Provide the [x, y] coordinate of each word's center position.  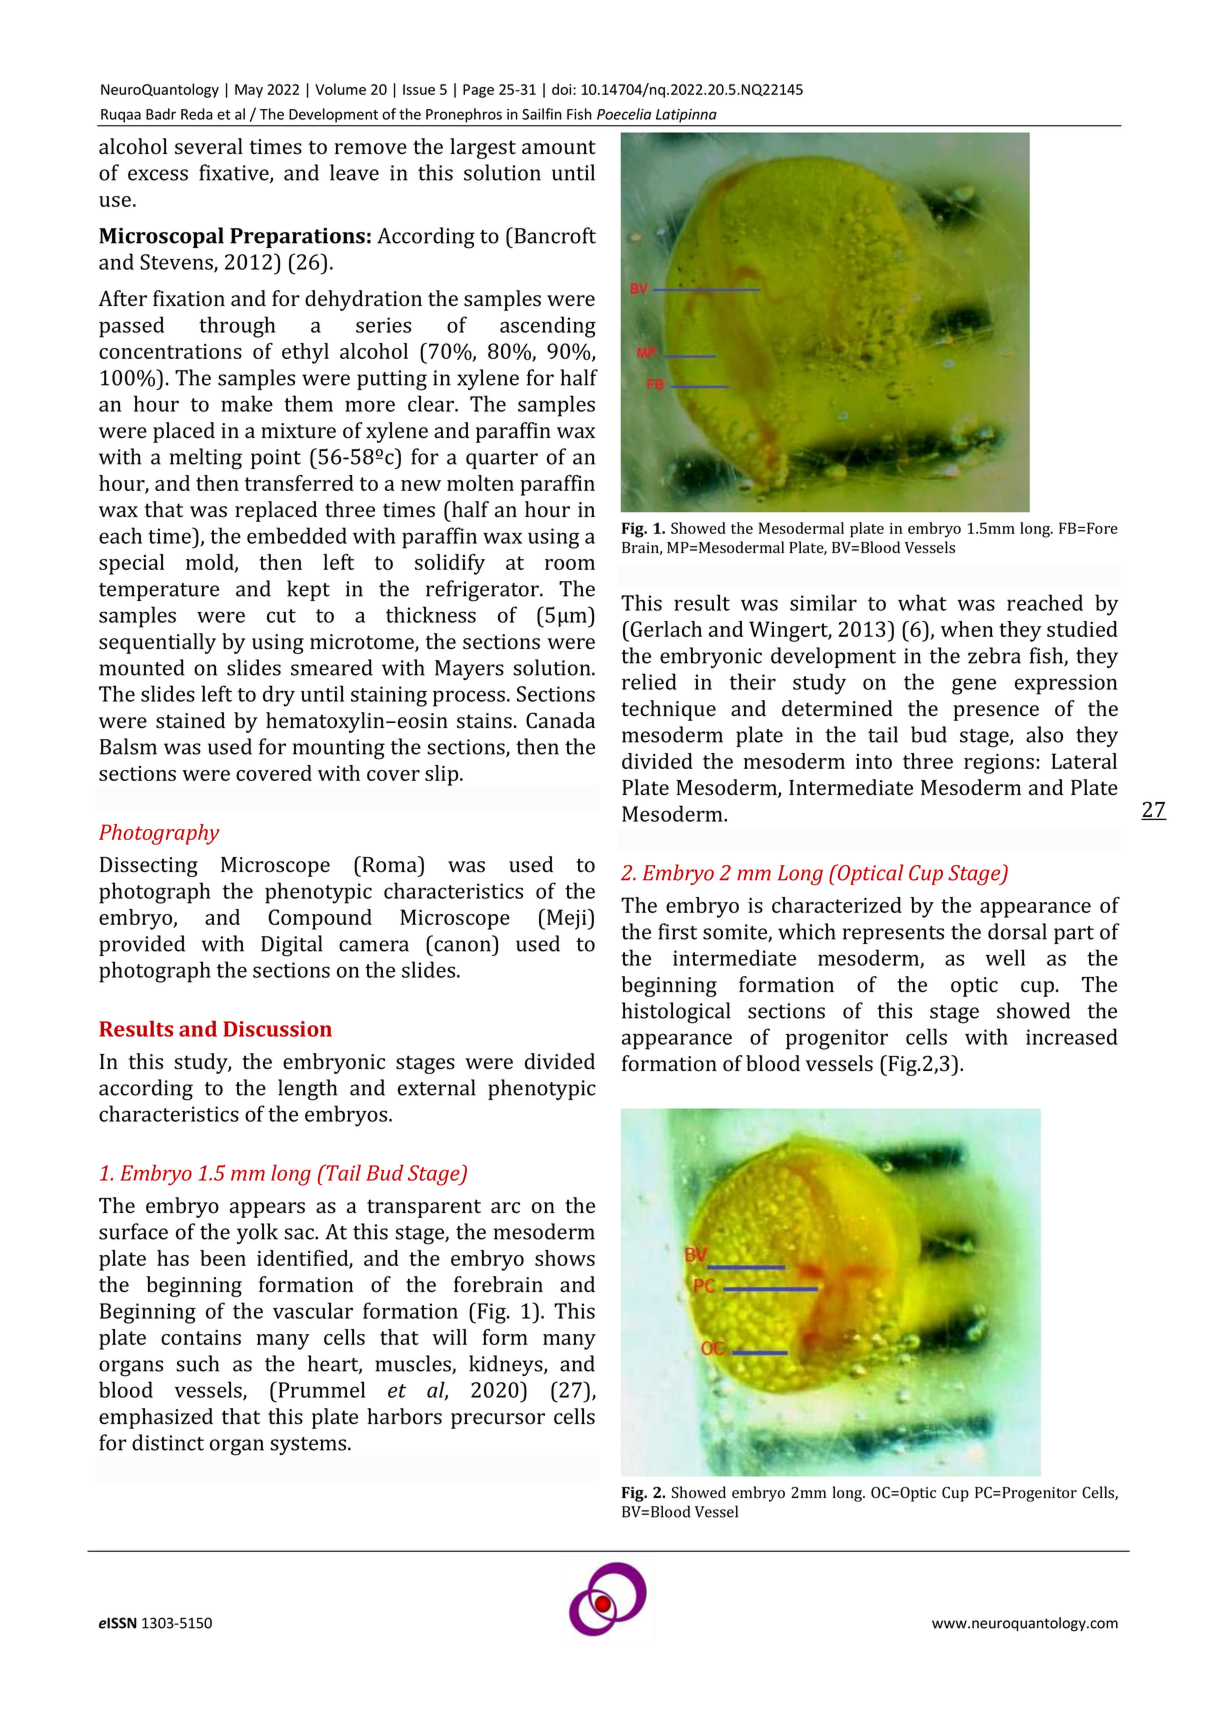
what [922, 602]
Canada [560, 720]
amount [559, 147]
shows [565, 1258]
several [209, 146]
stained [190, 720]
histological [676, 1013]
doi [563, 89]
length [307, 1090]
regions [999, 764]
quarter [502, 460]
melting [206, 459]
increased [1072, 1036]
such [197, 1363]
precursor [498, 1421]
